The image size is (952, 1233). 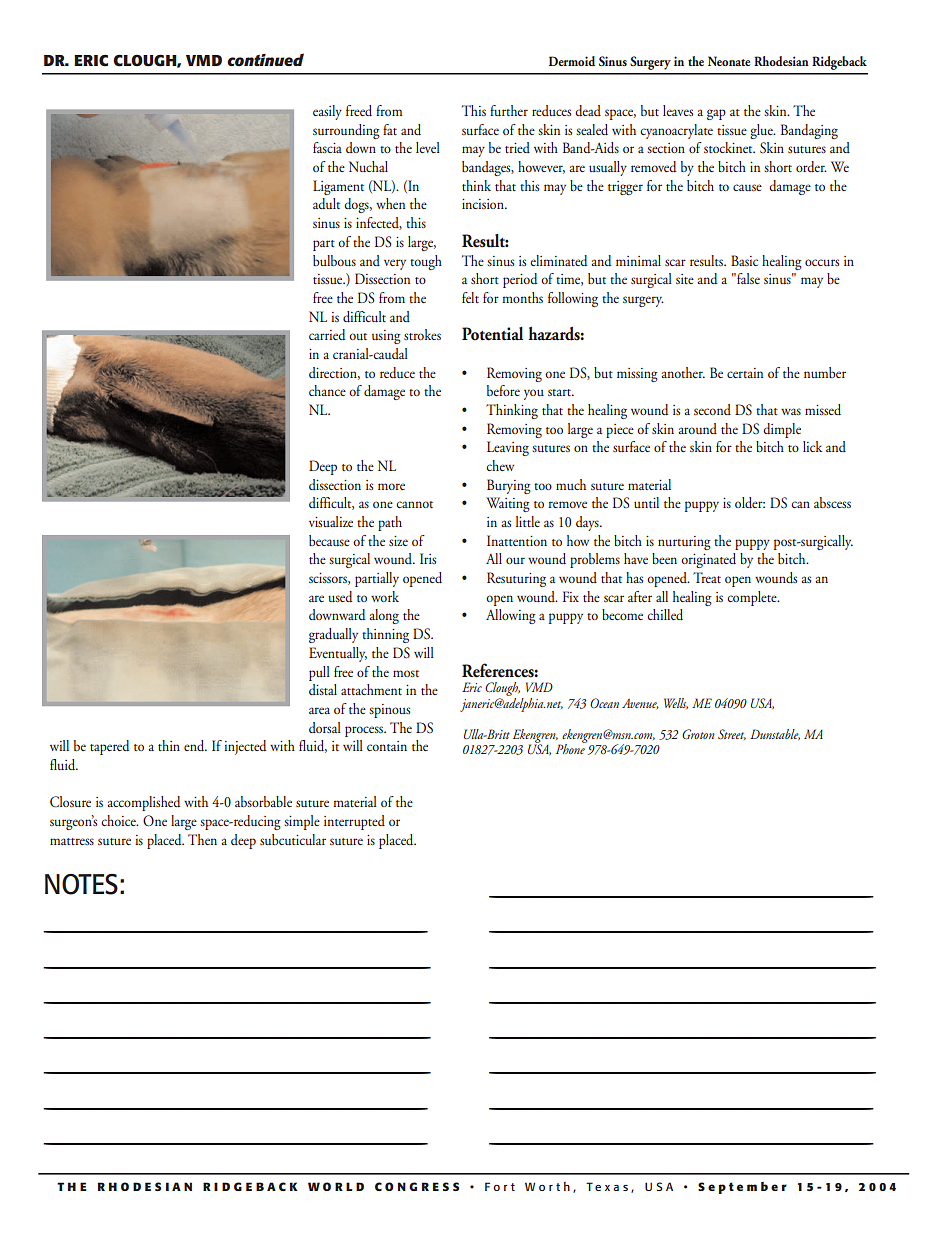 What do you see at coordinates (745, 373) in the page?
I see `certain` at bounding box center [745, 373].
